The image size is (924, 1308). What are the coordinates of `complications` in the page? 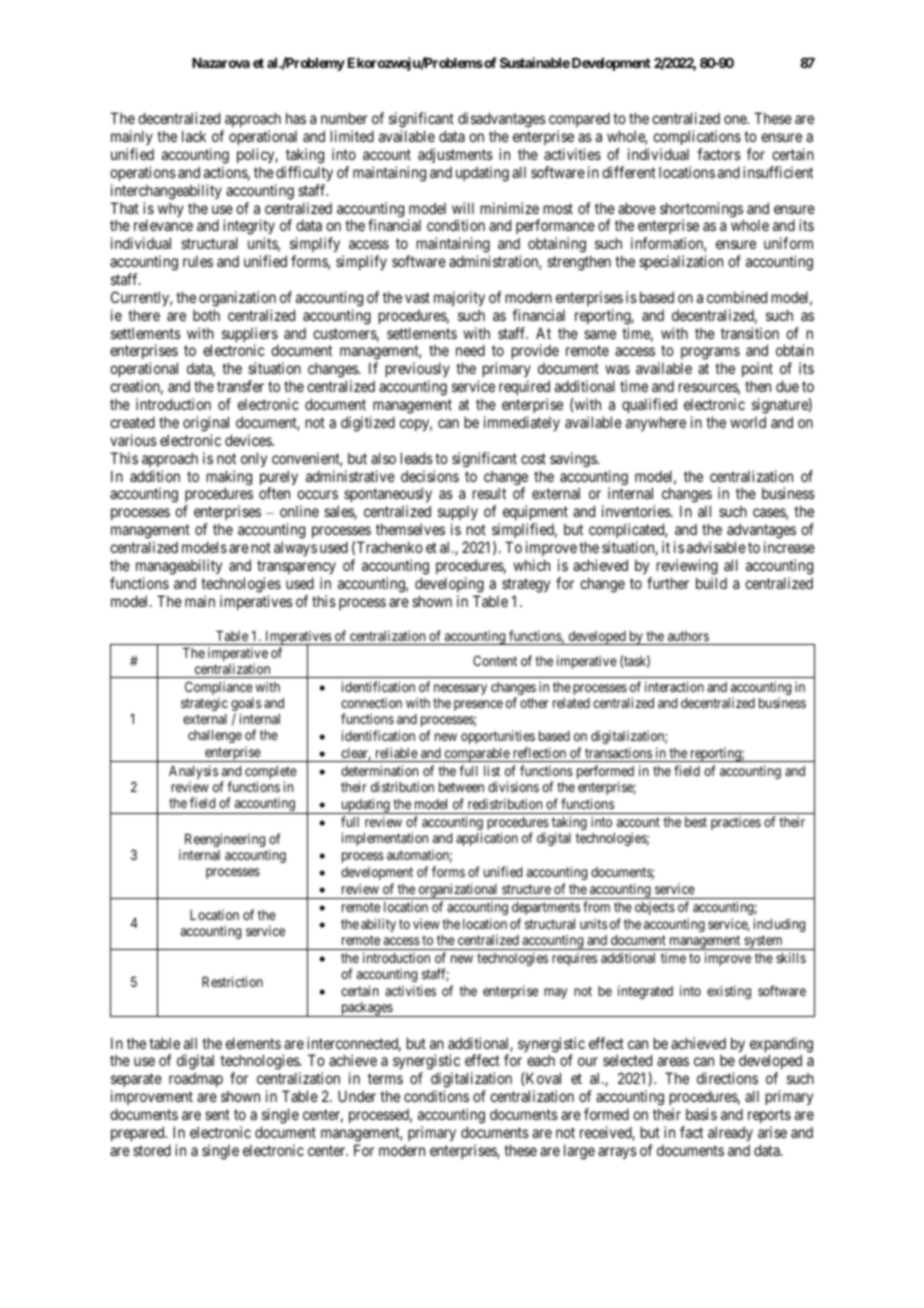 It's located at (697, 137).
